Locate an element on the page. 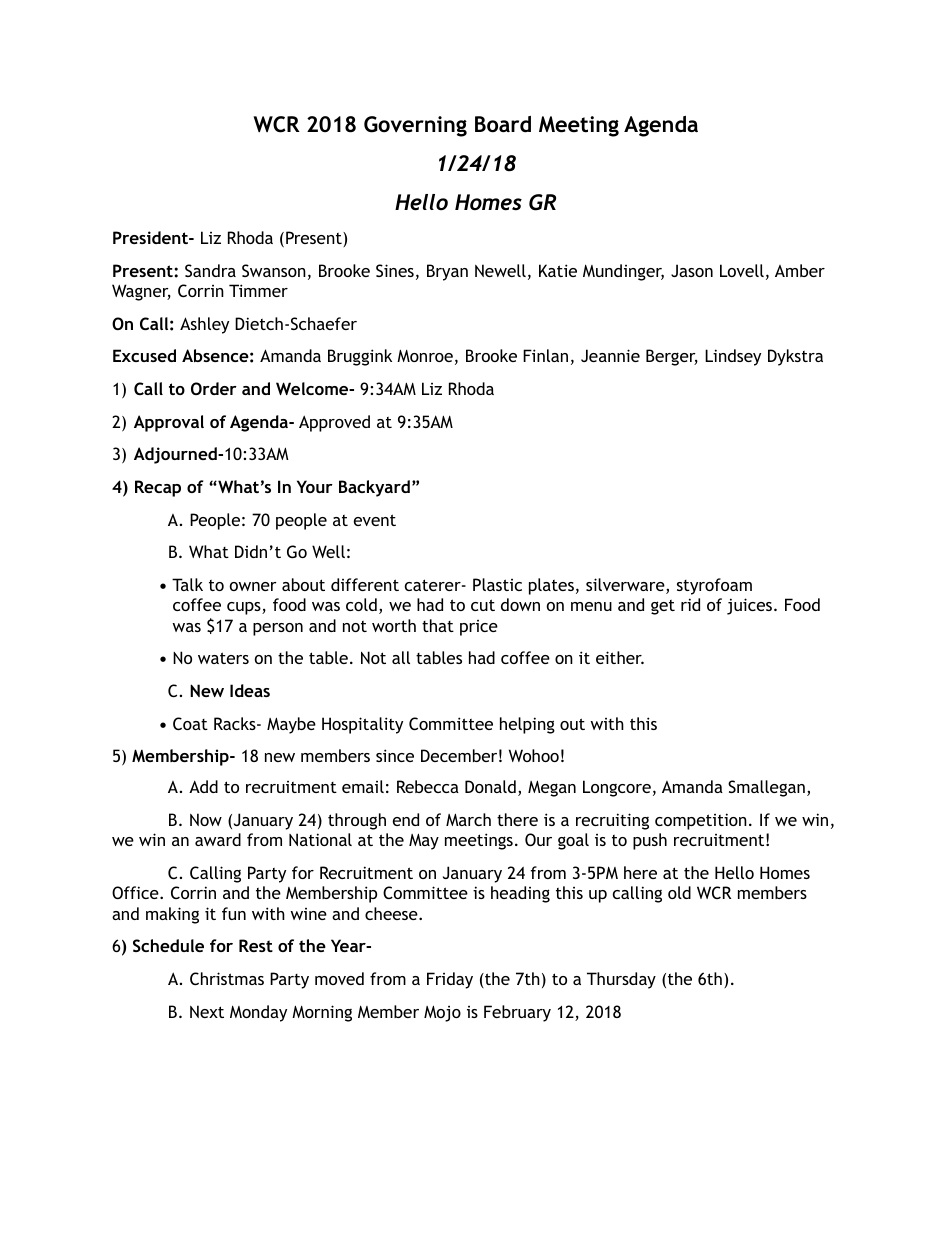 This document has height=1233, width=952. helping is located at coordinates (527, 725).
